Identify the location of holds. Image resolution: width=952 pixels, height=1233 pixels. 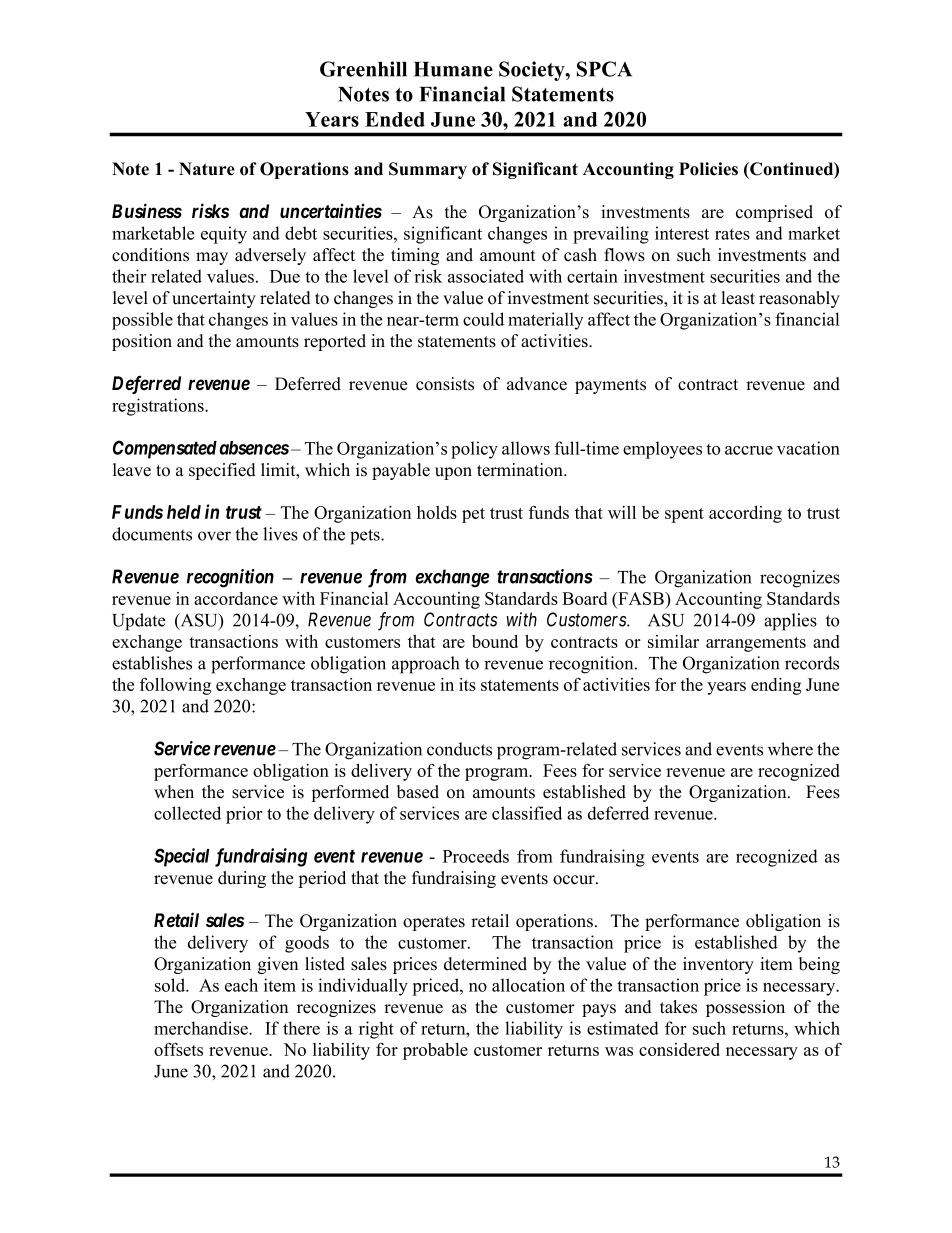
(437, 512).
